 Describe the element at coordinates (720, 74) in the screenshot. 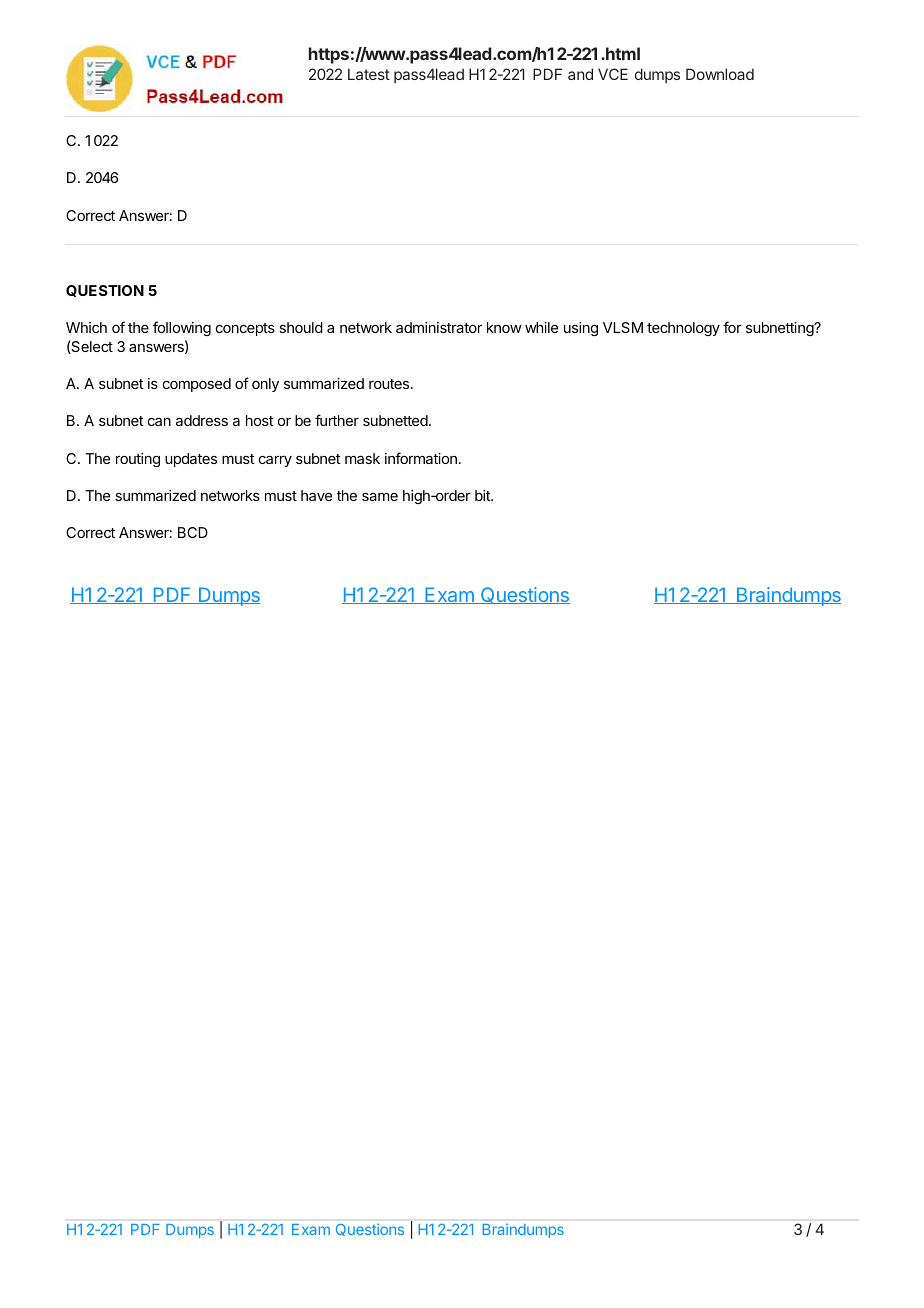

I see `Download` at that location.
